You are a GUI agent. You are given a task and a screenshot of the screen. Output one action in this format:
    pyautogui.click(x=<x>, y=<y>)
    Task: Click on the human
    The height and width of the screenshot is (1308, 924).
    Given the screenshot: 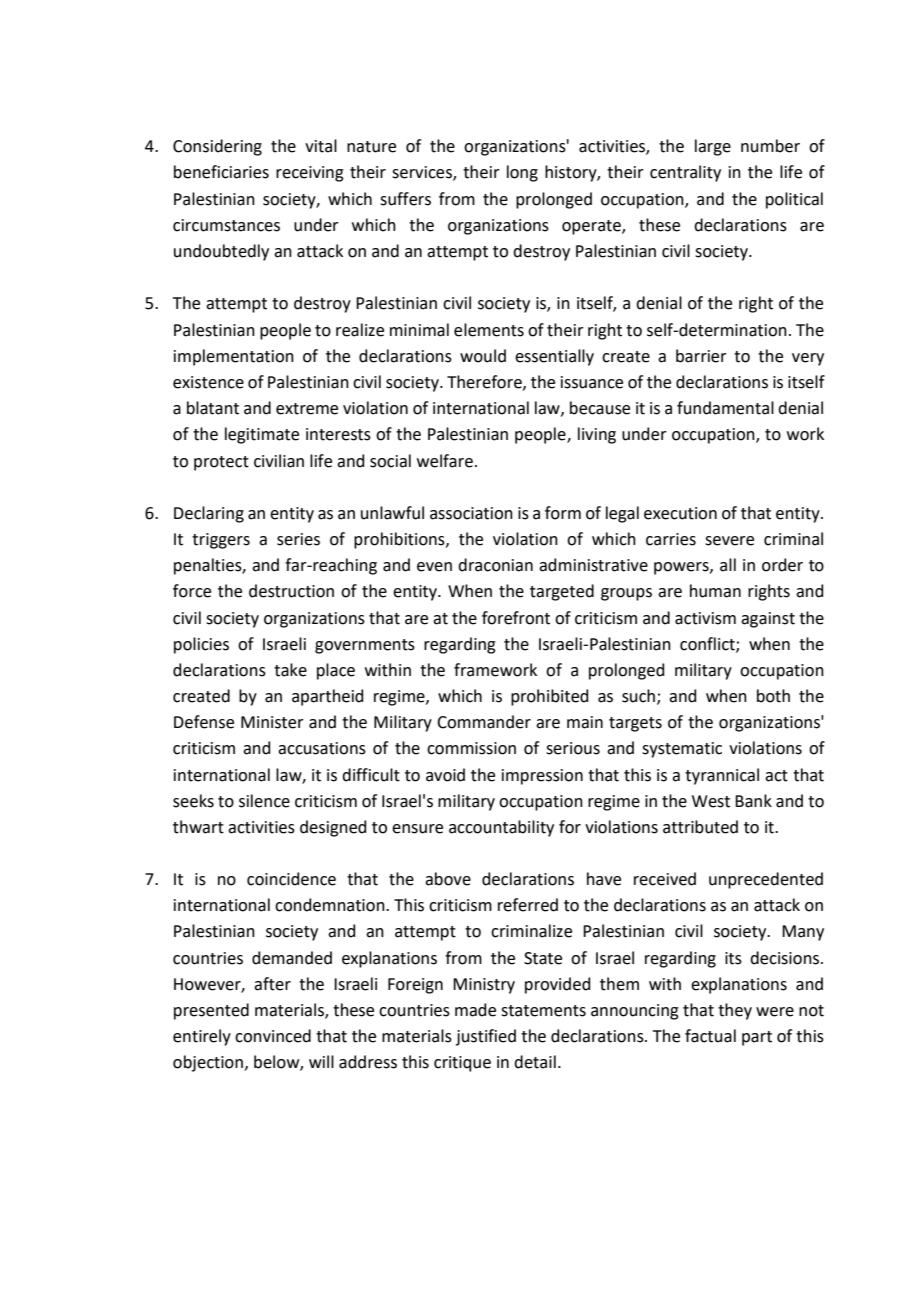 What is the action you would take?
    pyautogui.click(x=715, y=591)
